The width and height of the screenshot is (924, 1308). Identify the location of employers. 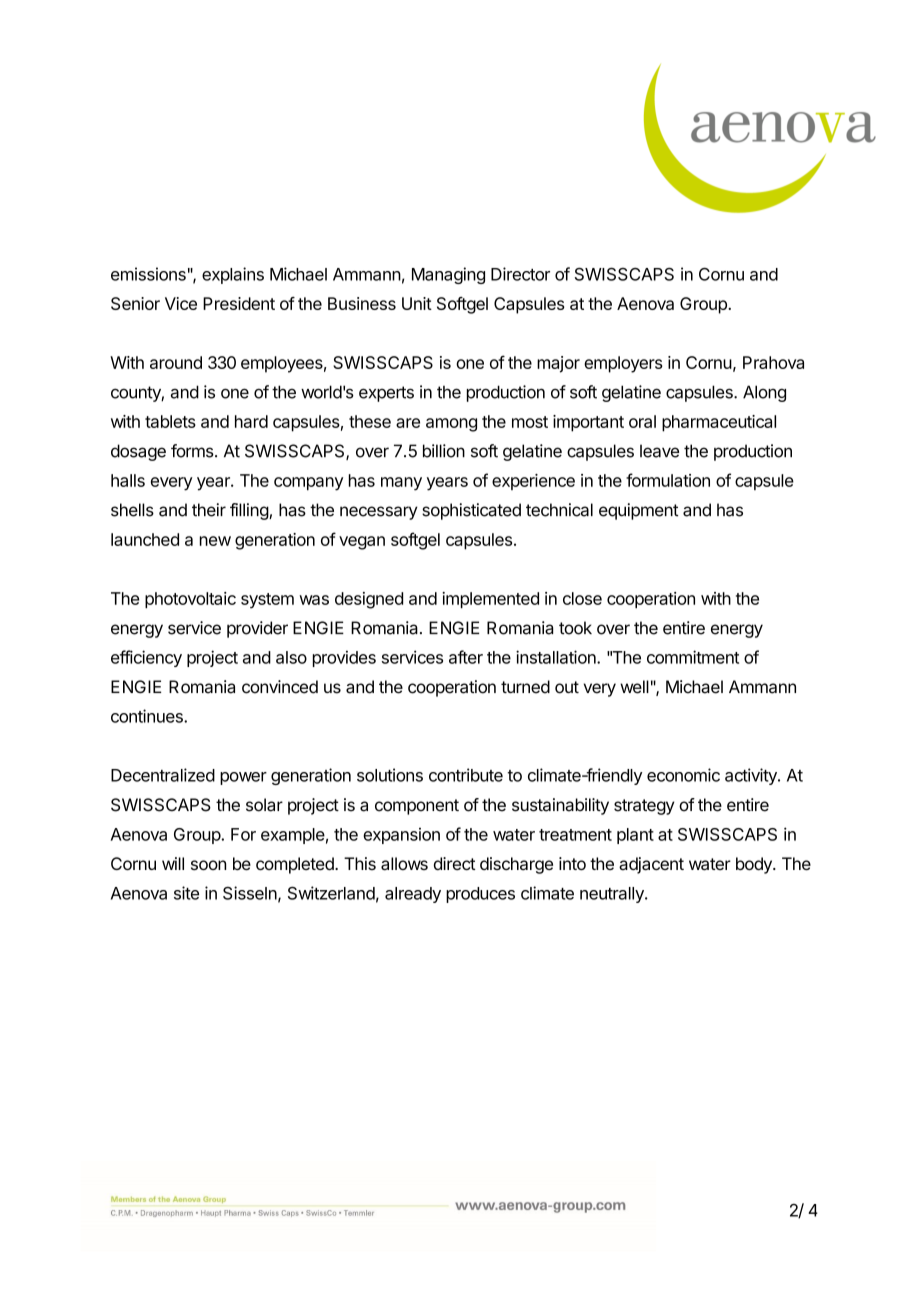
(623, 364).
